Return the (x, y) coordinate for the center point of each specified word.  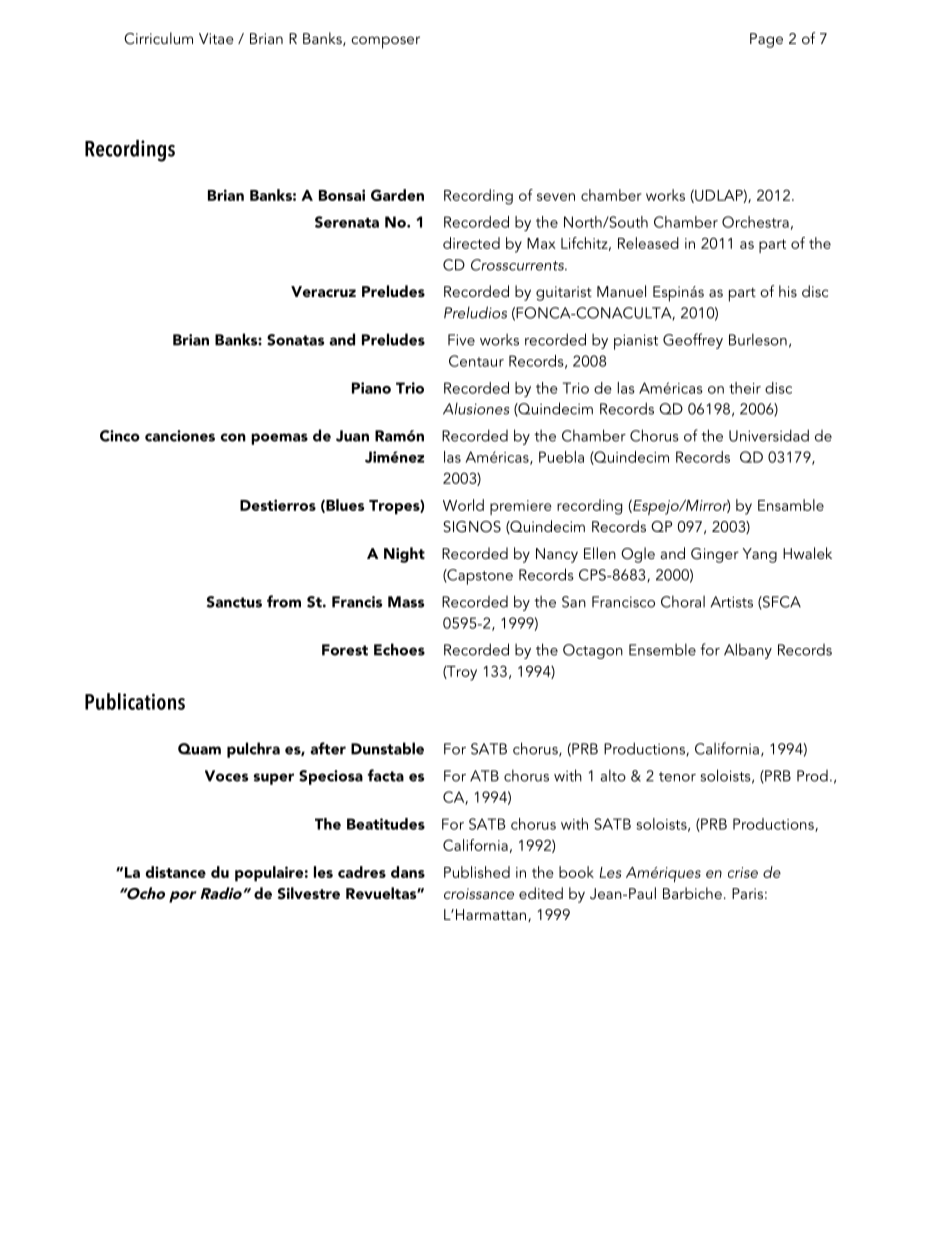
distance (176, 872)
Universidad (769, 435)
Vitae (216, 38)
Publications (135, 701)
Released (648, 243)
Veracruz (323, 291)
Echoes (399, 649)
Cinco (120, 436)
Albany (748, 651)
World (463, 505)
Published (477, 872)
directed (471, 243)
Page (766, 40)
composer (385, 42)
